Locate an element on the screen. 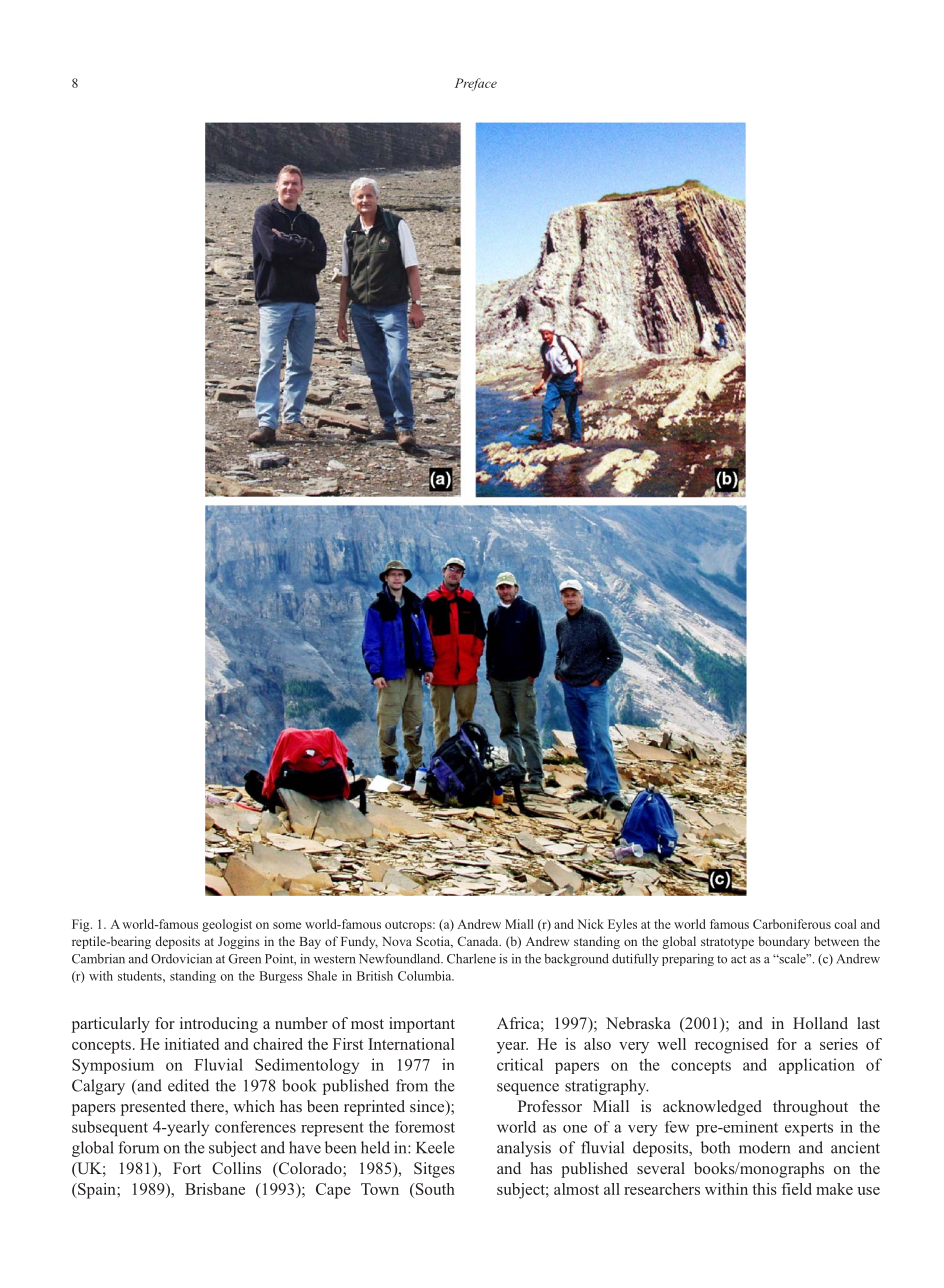 Image resolution: width=944 pixels, height=1288 pixels. Fort is located at coordinates (187, 1168).
